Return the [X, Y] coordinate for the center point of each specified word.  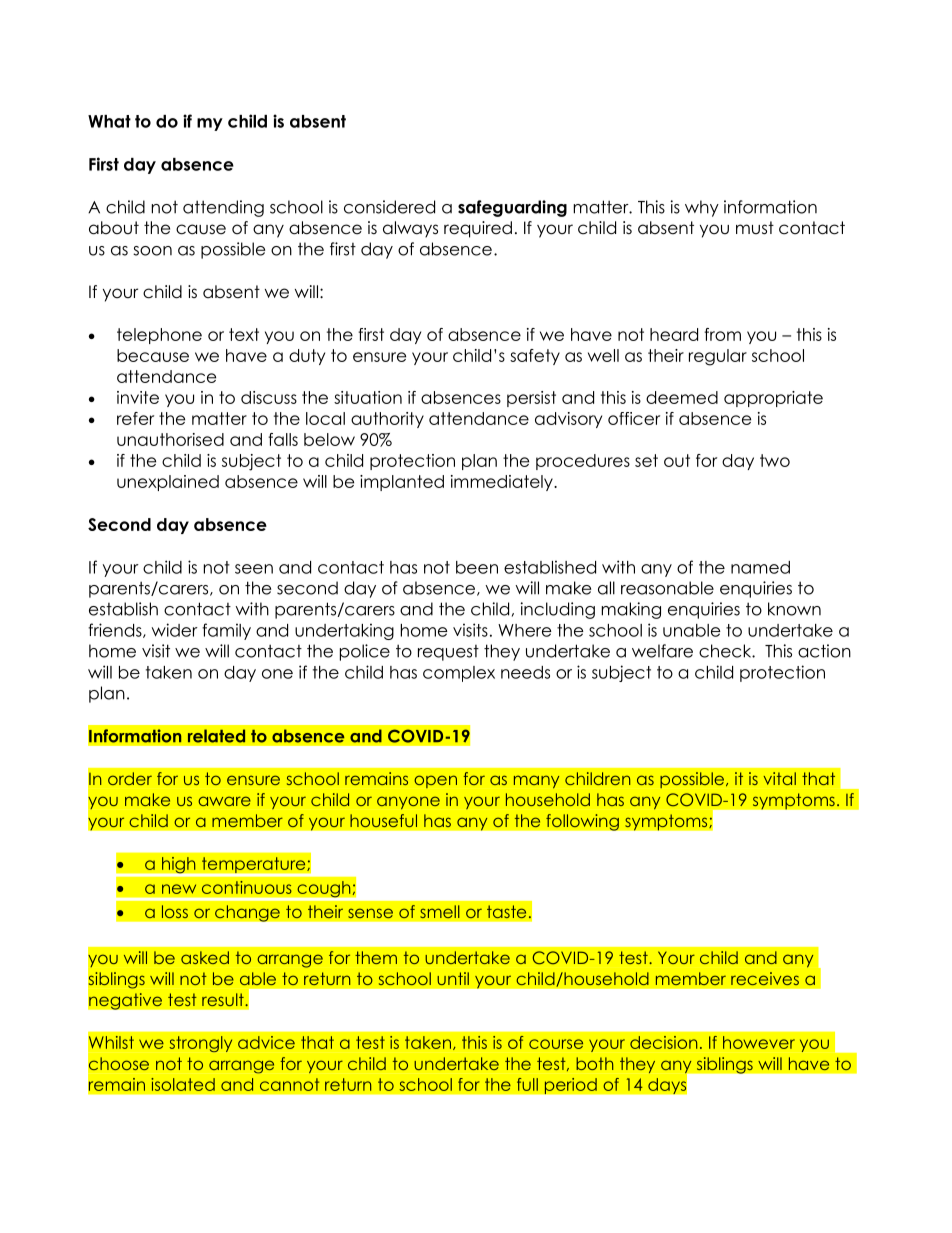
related [216, 736]
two [775, 460]
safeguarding [512, 208]
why [702, 208]
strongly [200, 1044]
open [435, 781]
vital [780, 778]
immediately [503, 483]
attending [223, 208]
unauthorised [170, 439]
